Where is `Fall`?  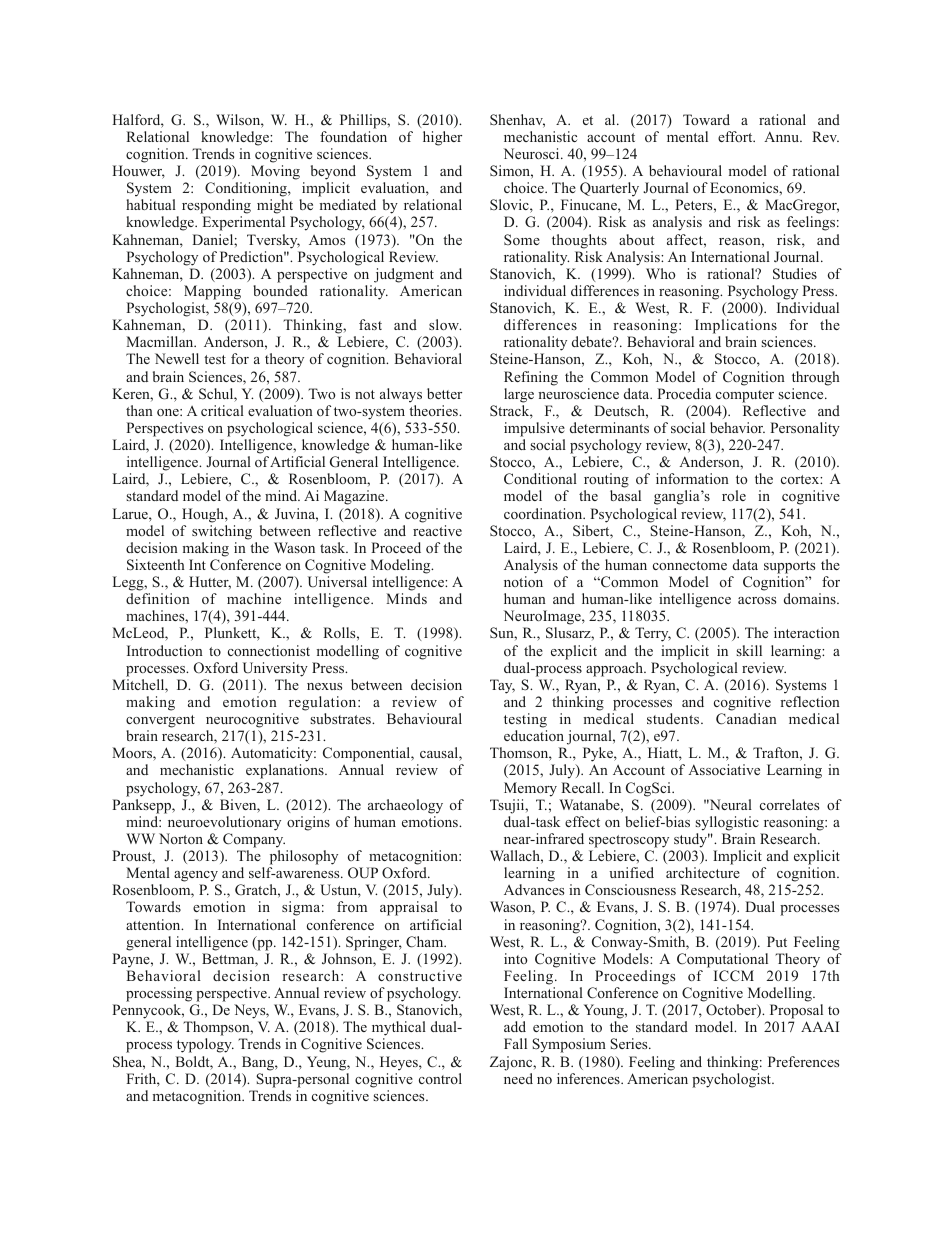
Fall is located at coordinates (515, 1043).
